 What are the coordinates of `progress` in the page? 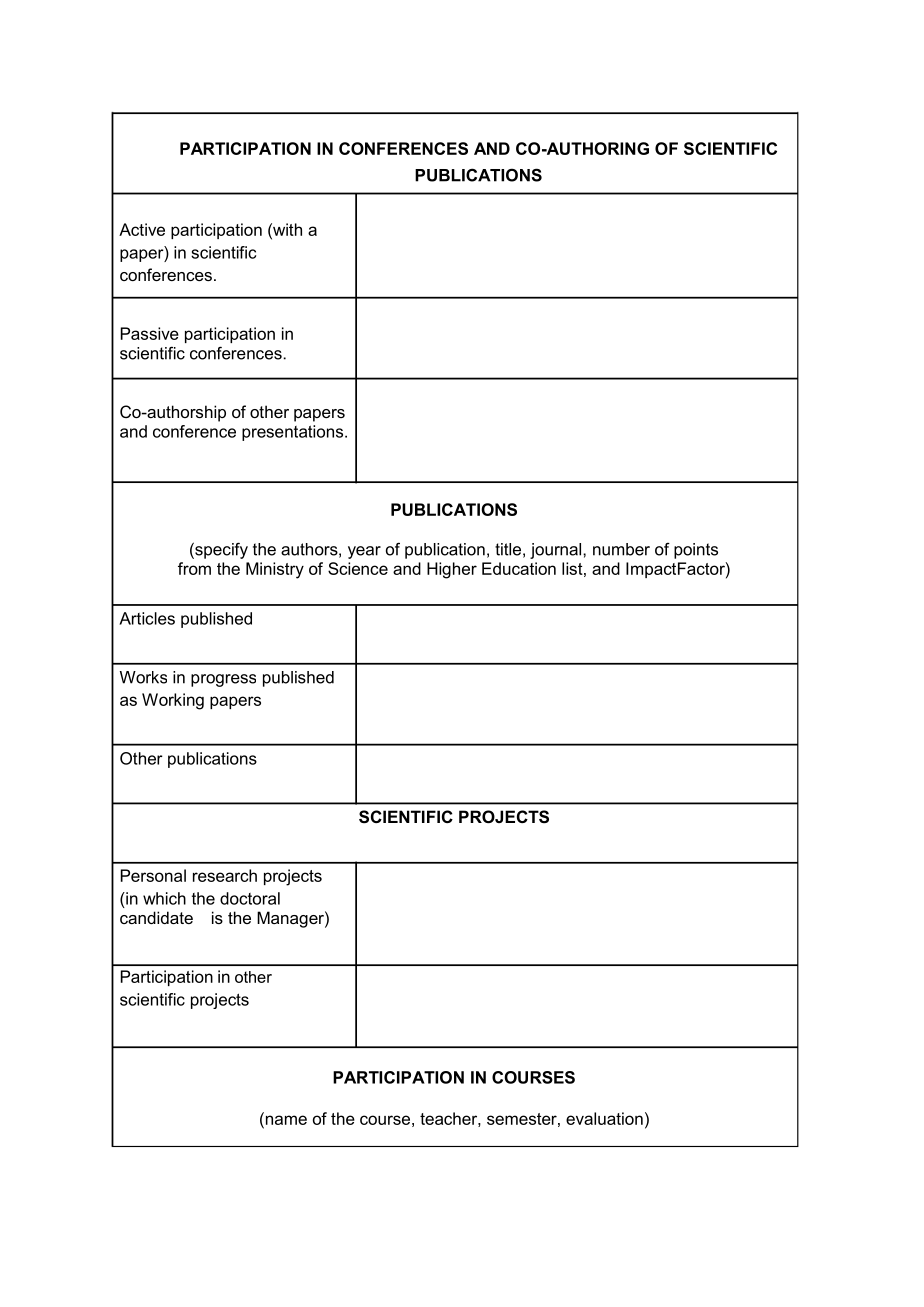 It's located at (223, 680).
